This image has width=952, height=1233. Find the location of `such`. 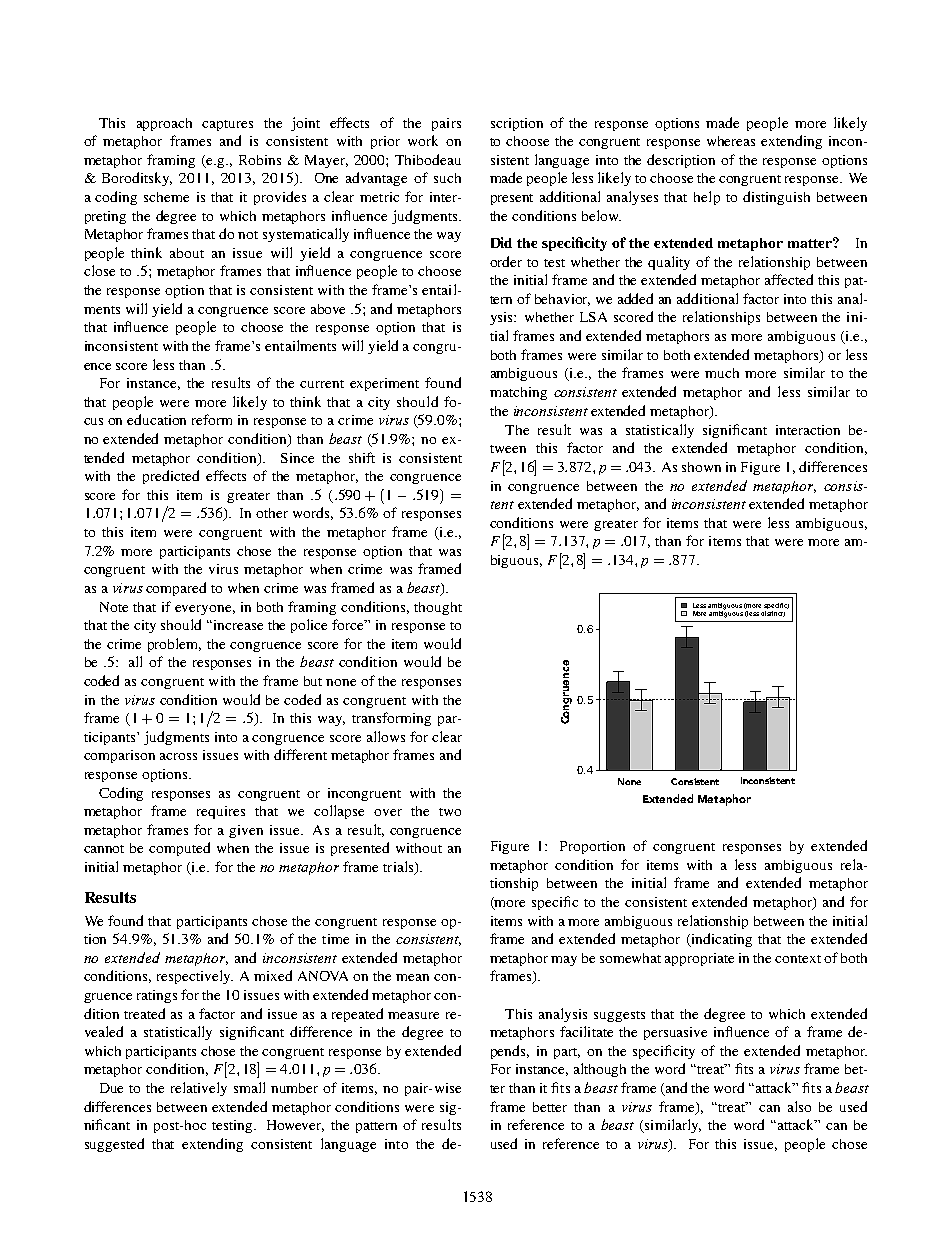

such is located at coordinates (447, 178).
